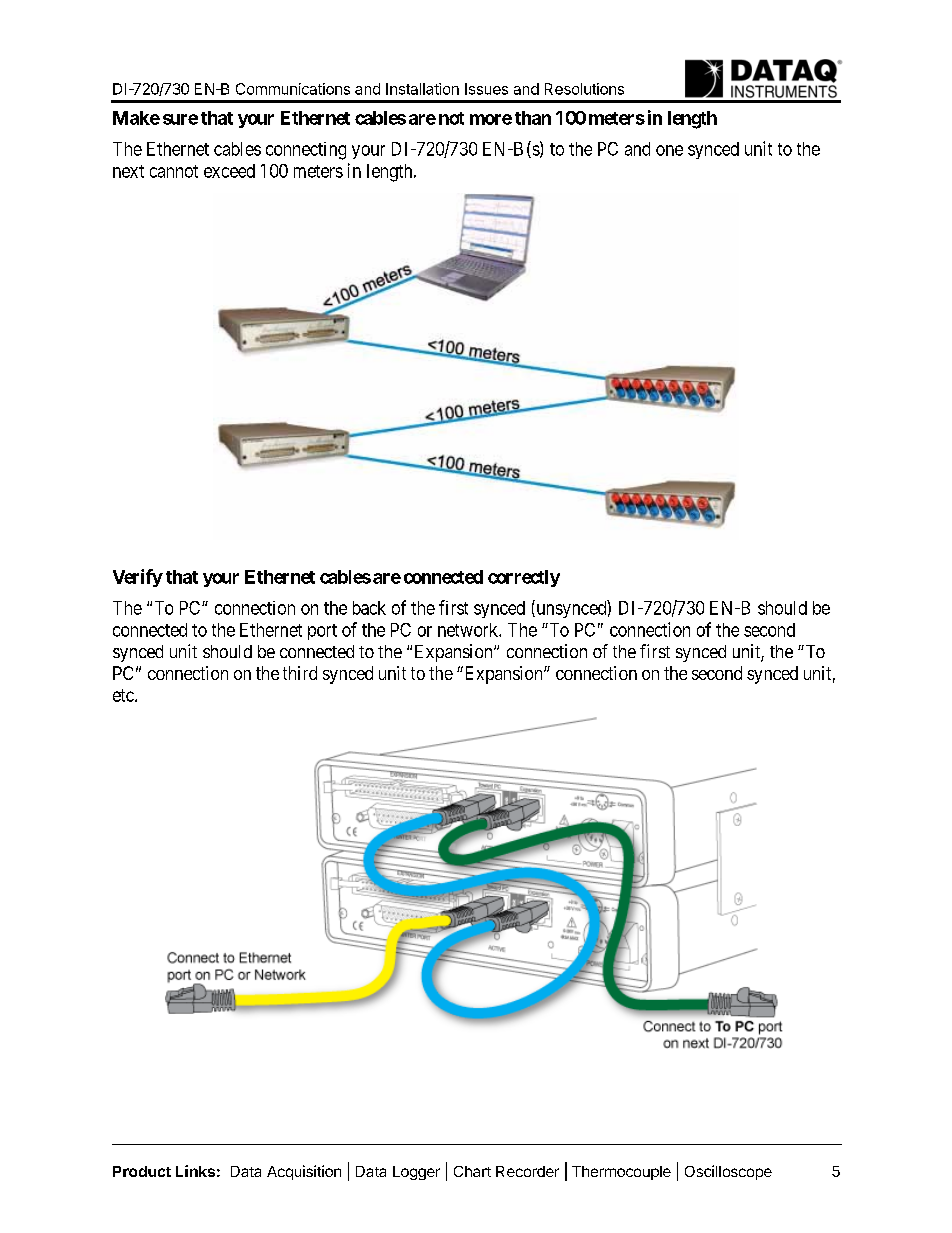 The width and height of the image is (952, 1233). I want to click on one, so click(669, 150).
